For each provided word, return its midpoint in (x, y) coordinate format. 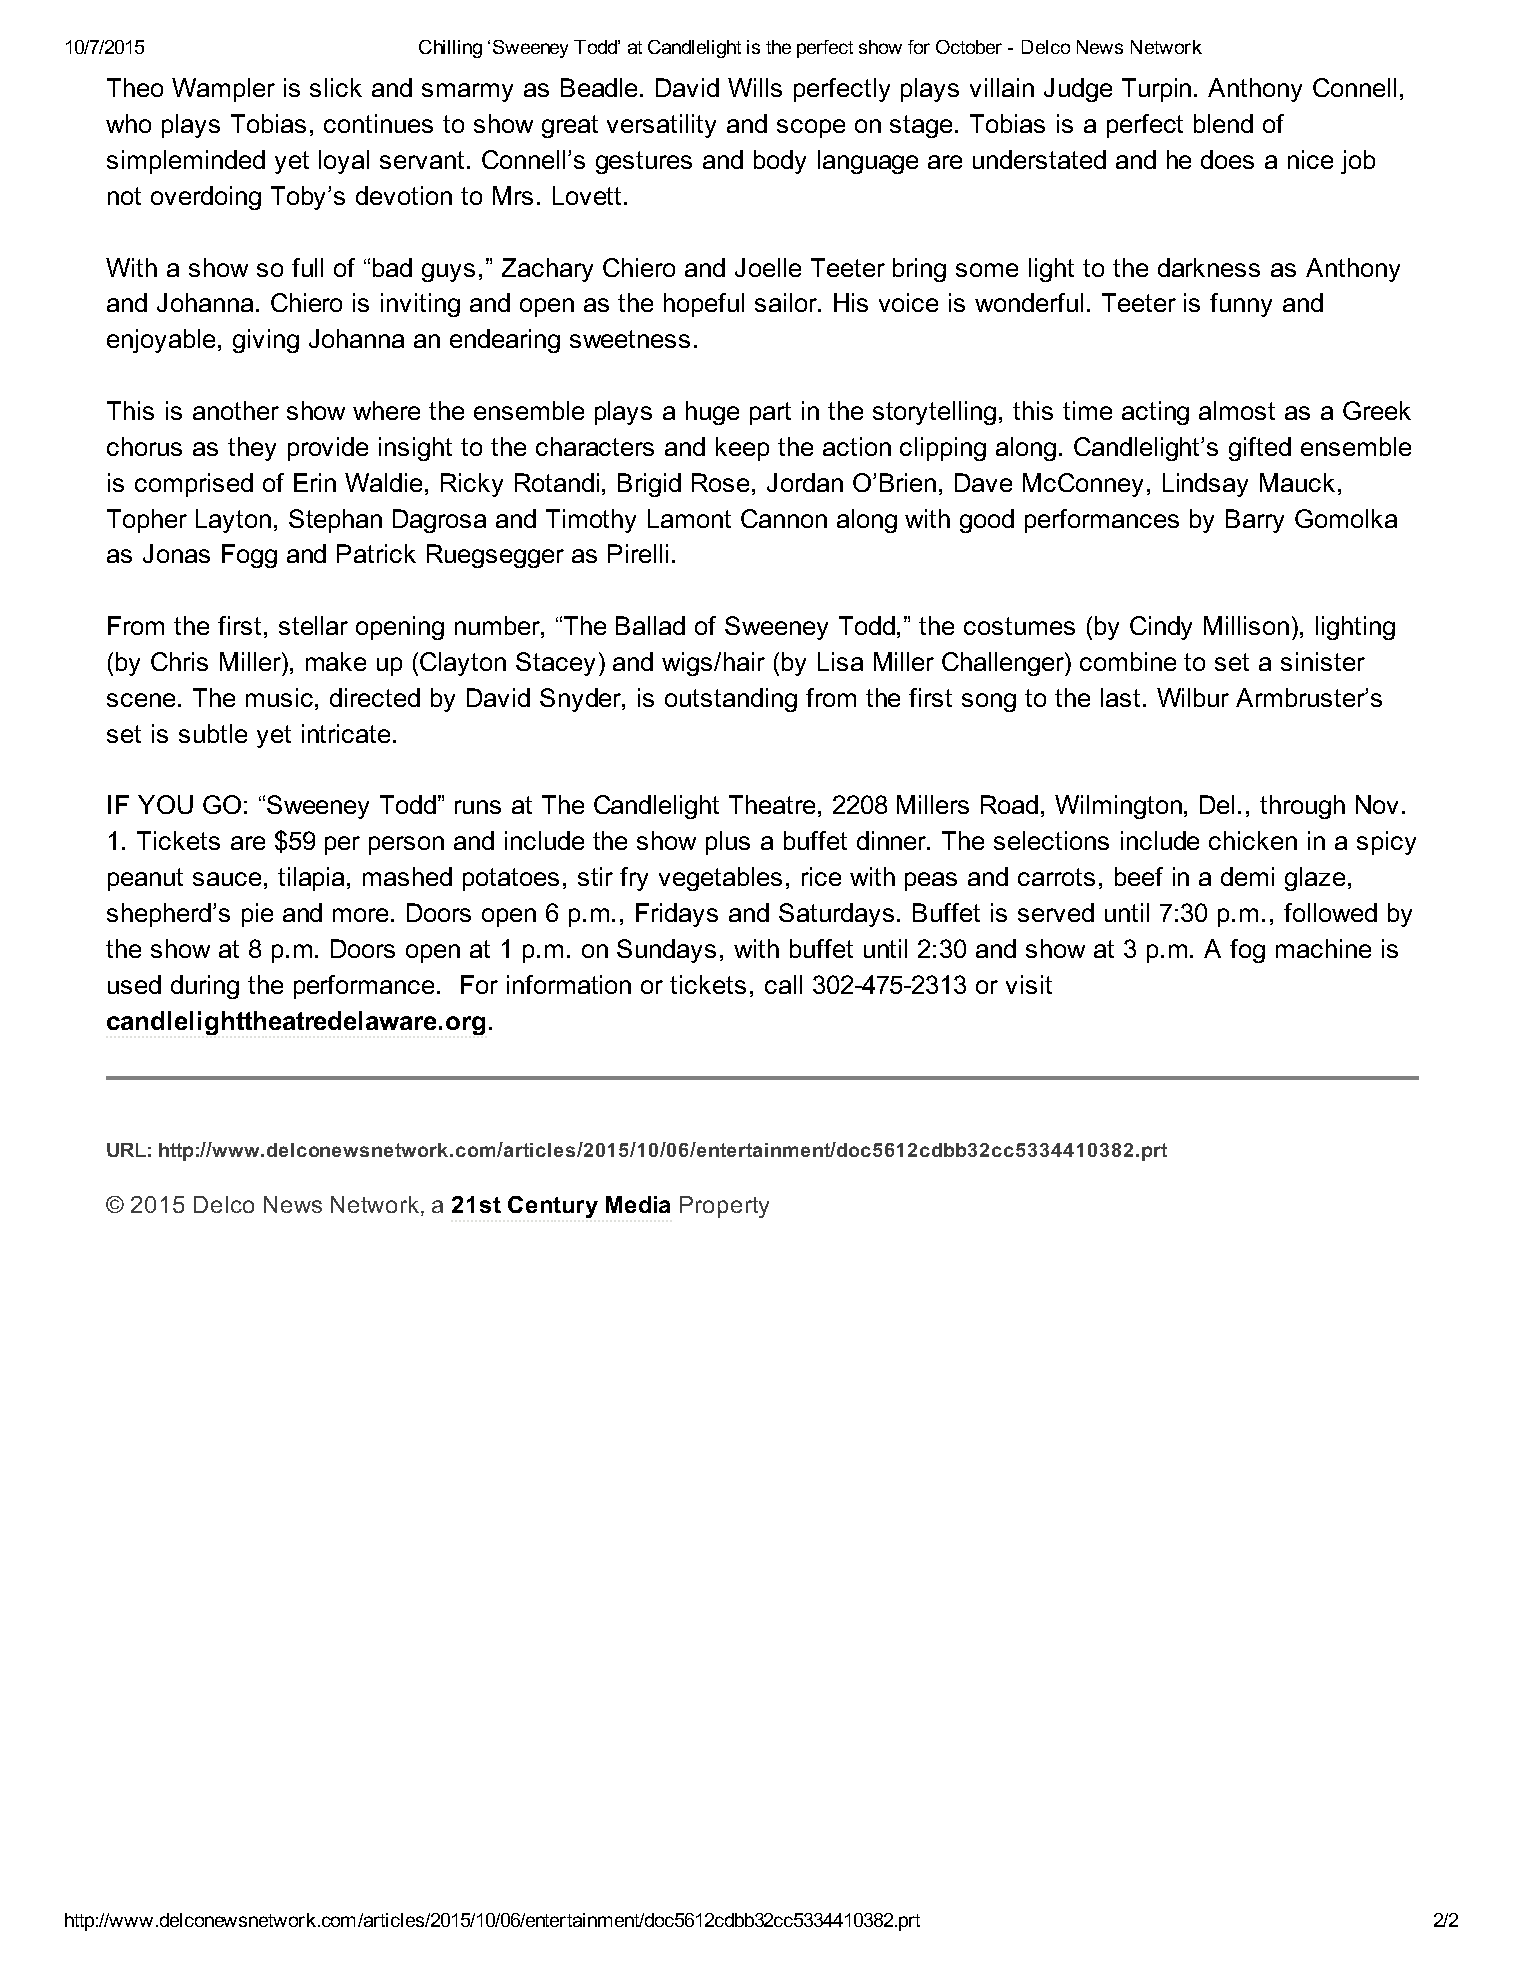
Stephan (335, 521)
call (783, 984)
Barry (1255, 521)
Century (553, 1207)
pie (257, 915)
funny (1241, 305)
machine (1323, 948)
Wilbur (1193, 697)
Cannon (784, 518)
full (307, 267)
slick (336, 87)
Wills (755, 87)
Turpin (1156, 90)
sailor (787, 302)
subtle (213, 733)
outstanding (731, 700)
